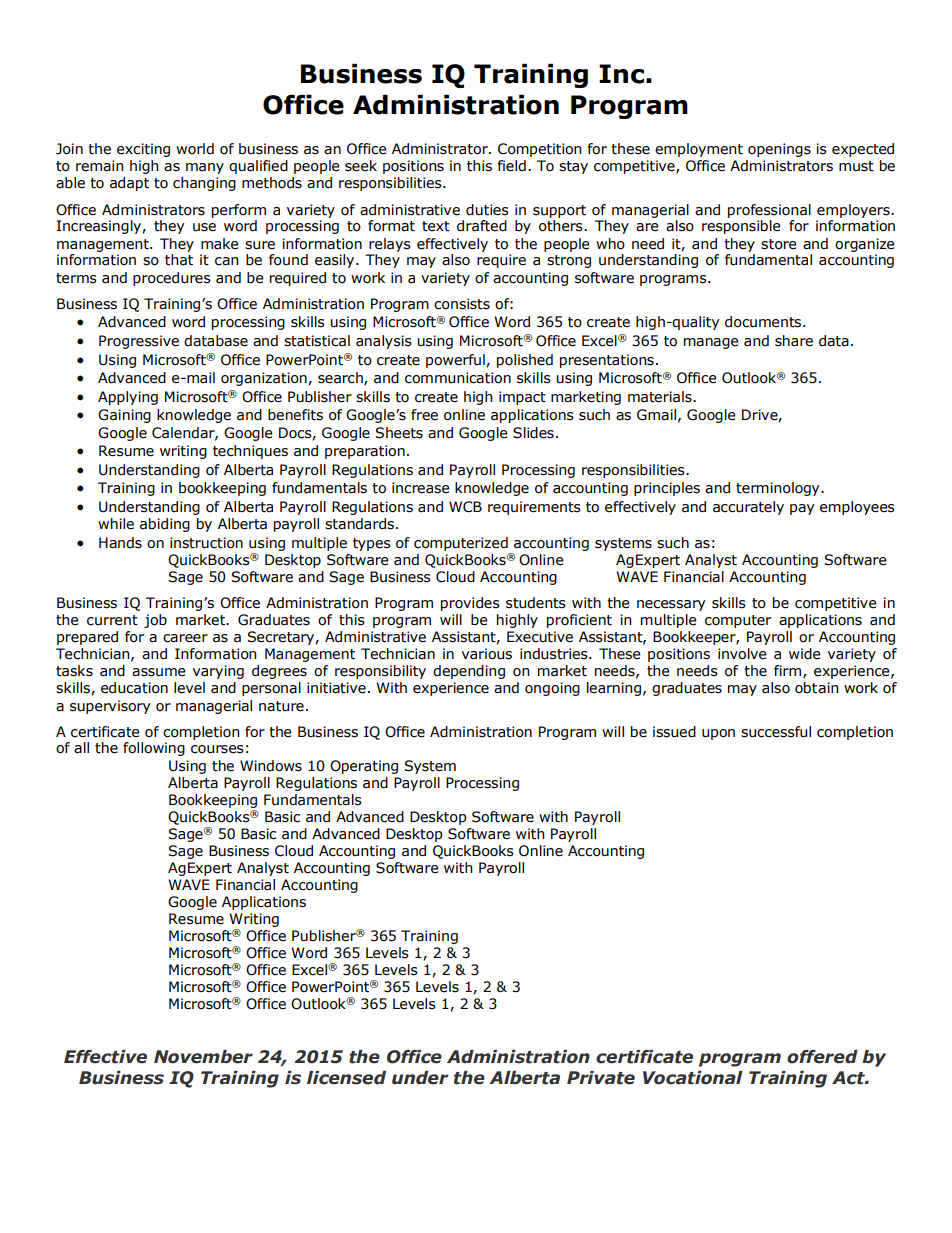 This image has height=1233, width=952. What do you see at coordinates (470, 604) in the image?
I see `provides` at bounding box center [470, 604].
